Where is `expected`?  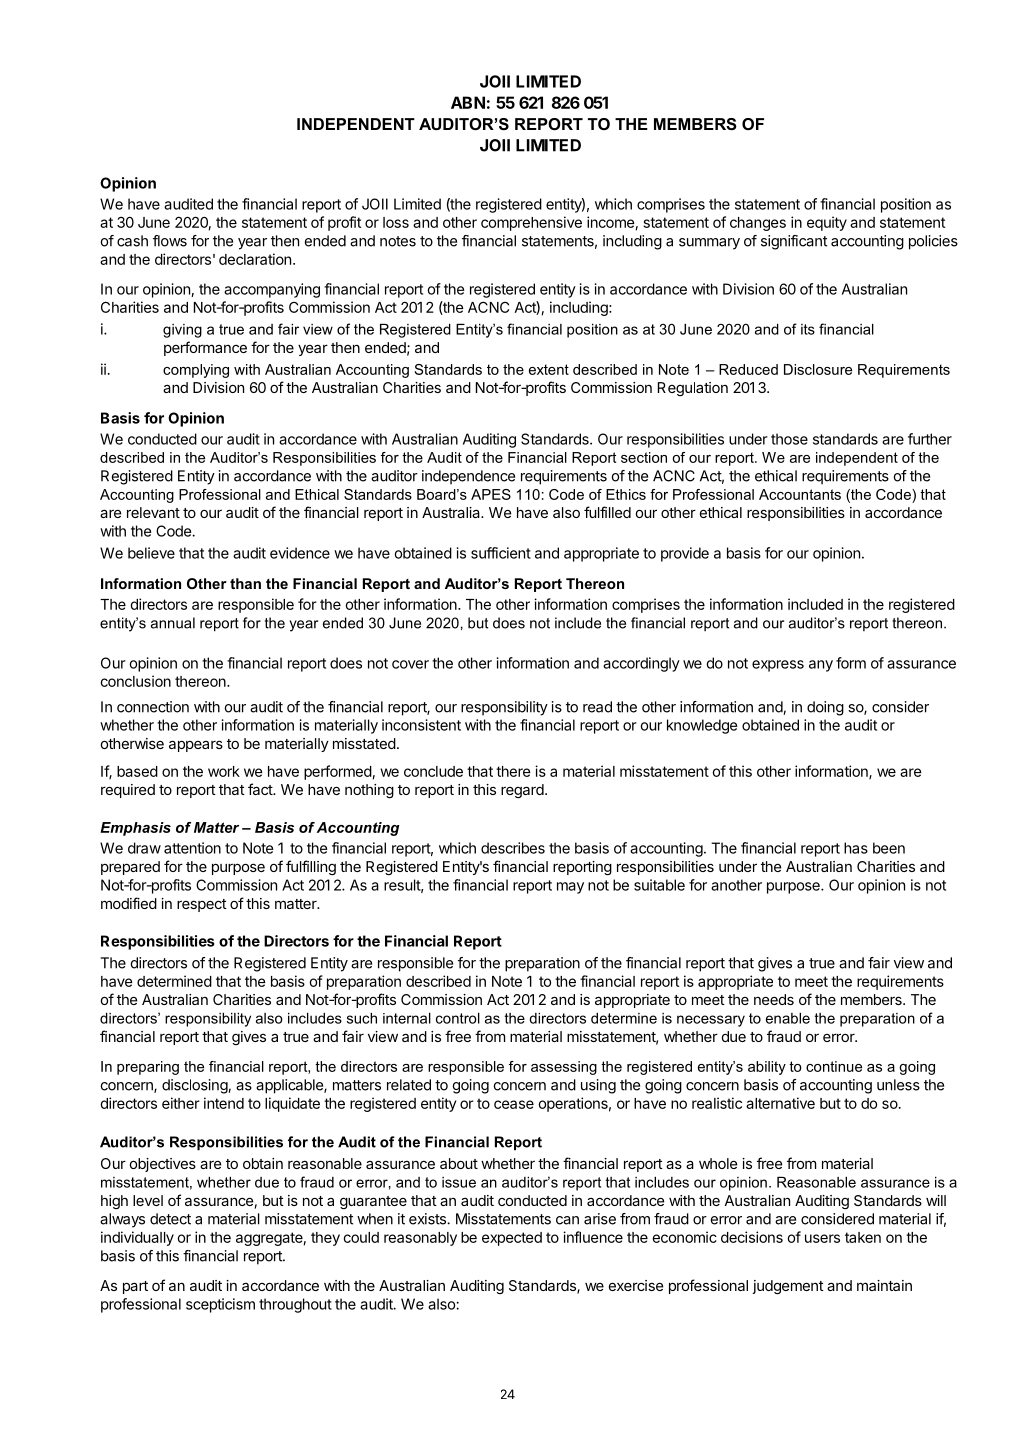
expected is located at coordinates (512, 1239).
